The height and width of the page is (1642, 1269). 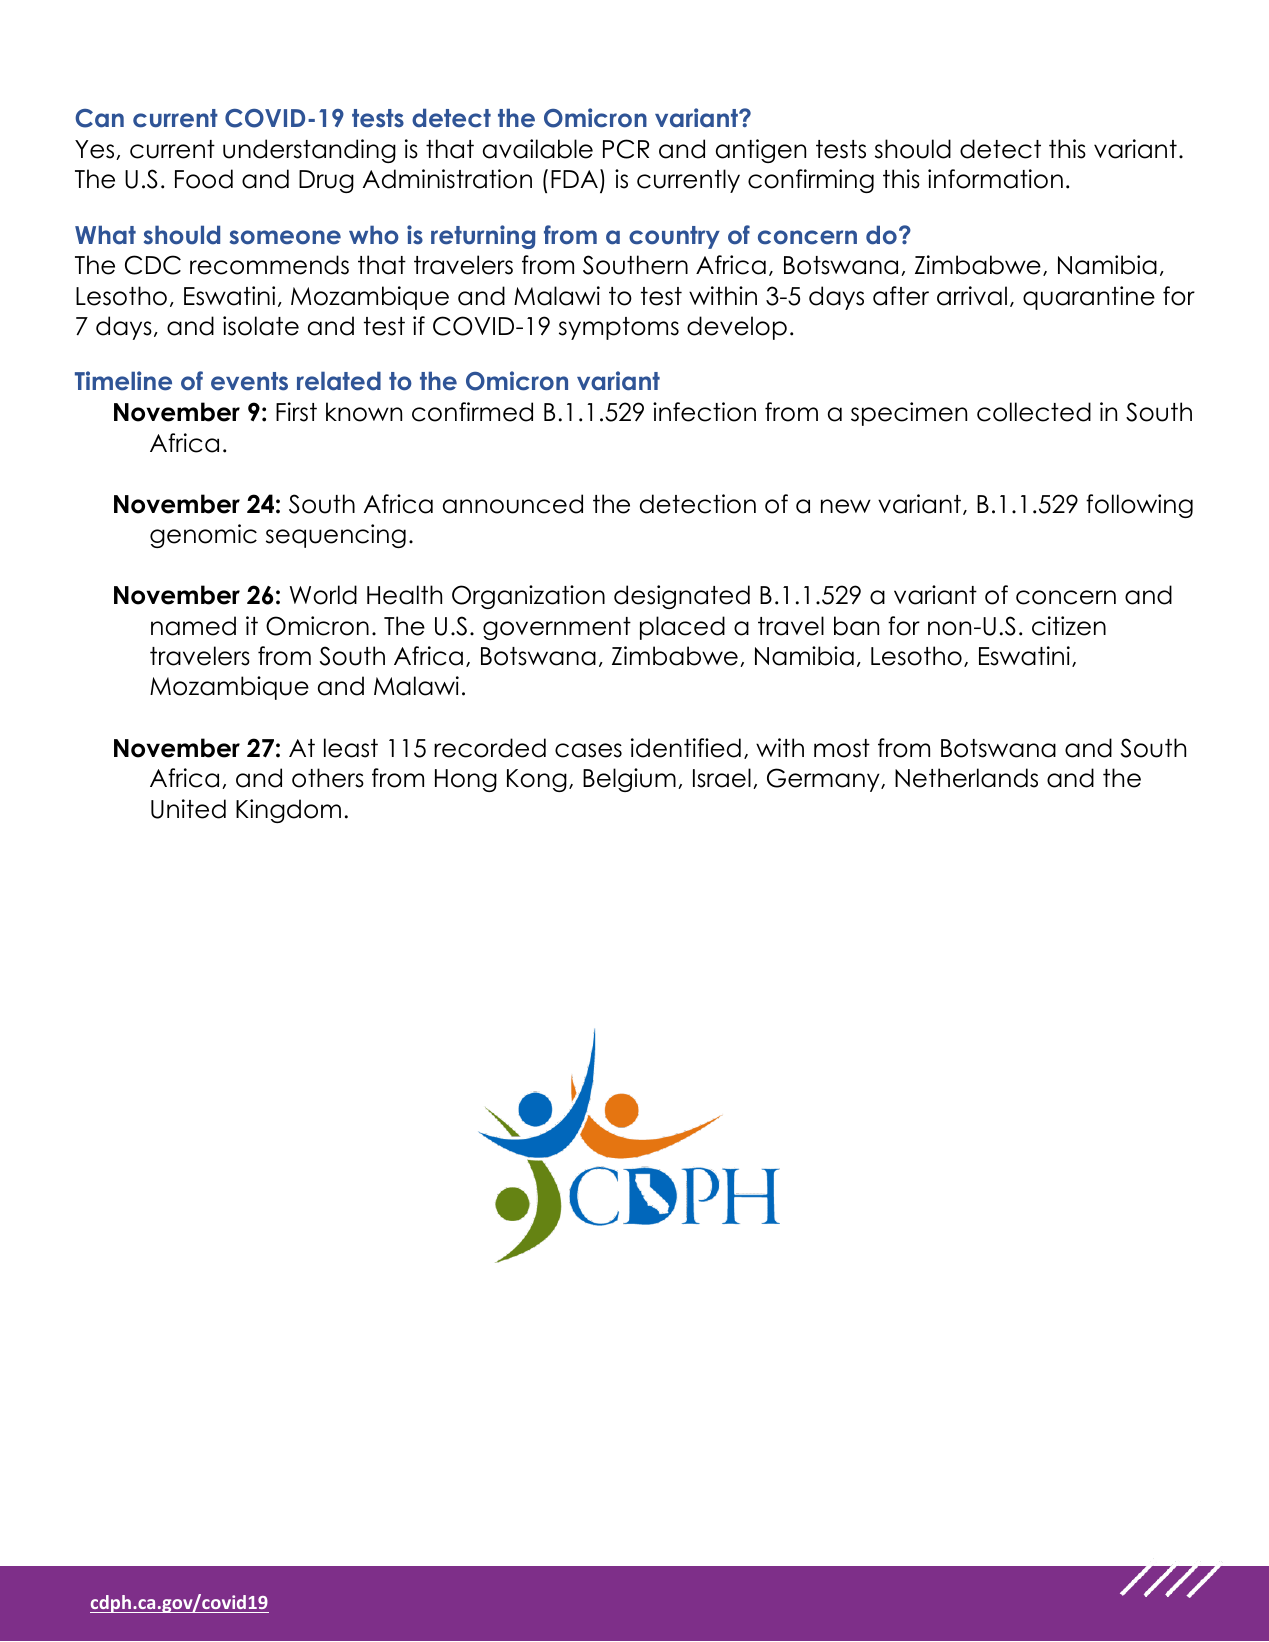 What do you see at coordinates (626, 149) in the page?
I see `PCR` at bounding box center [626, 149].
